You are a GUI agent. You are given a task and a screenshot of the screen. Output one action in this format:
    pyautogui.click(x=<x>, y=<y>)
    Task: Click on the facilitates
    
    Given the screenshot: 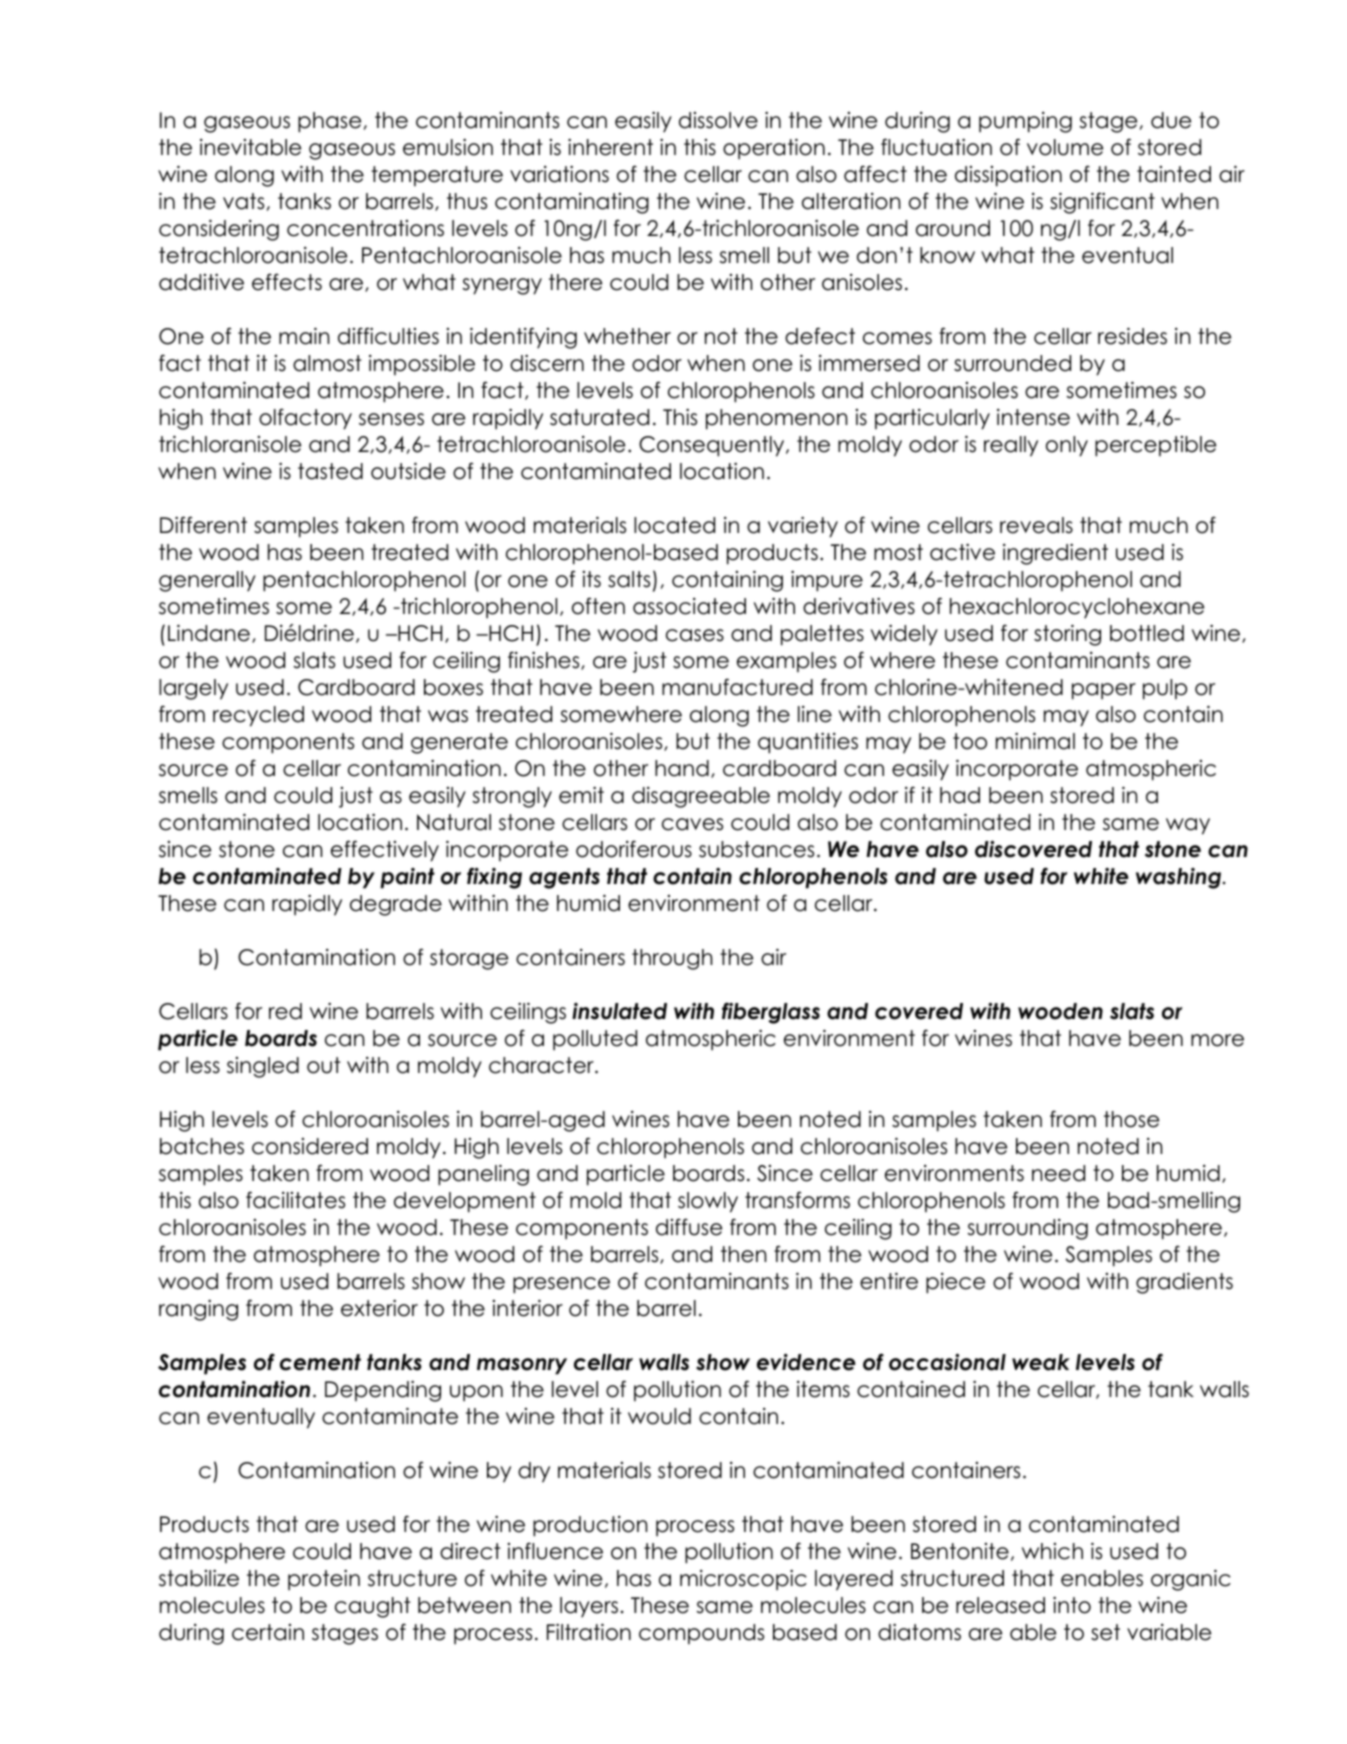 What is the action you would take?
    pyautogui.click(x=295, y=1200)
